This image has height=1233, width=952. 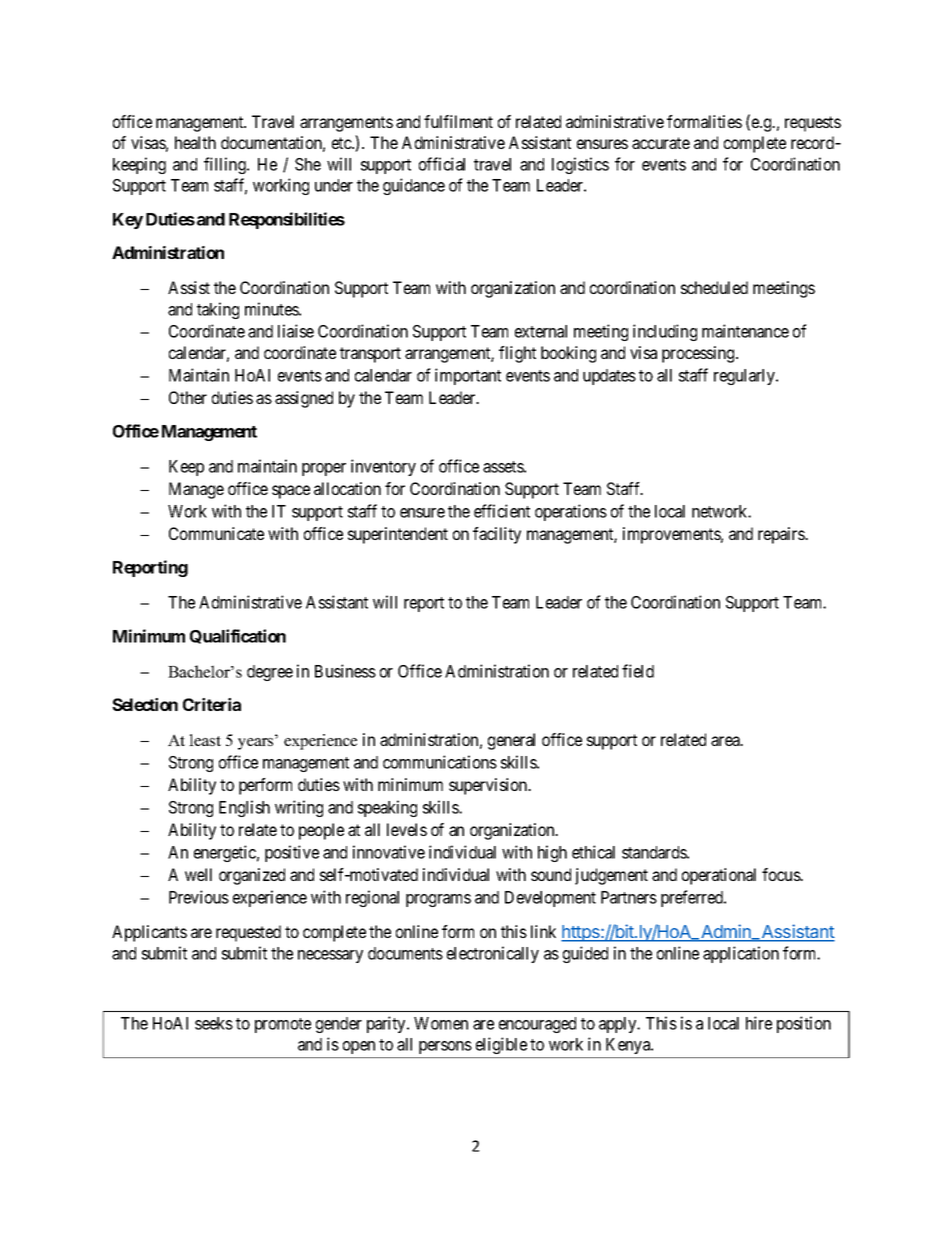 I want to click on accurate, so click(x=661, y=143).
